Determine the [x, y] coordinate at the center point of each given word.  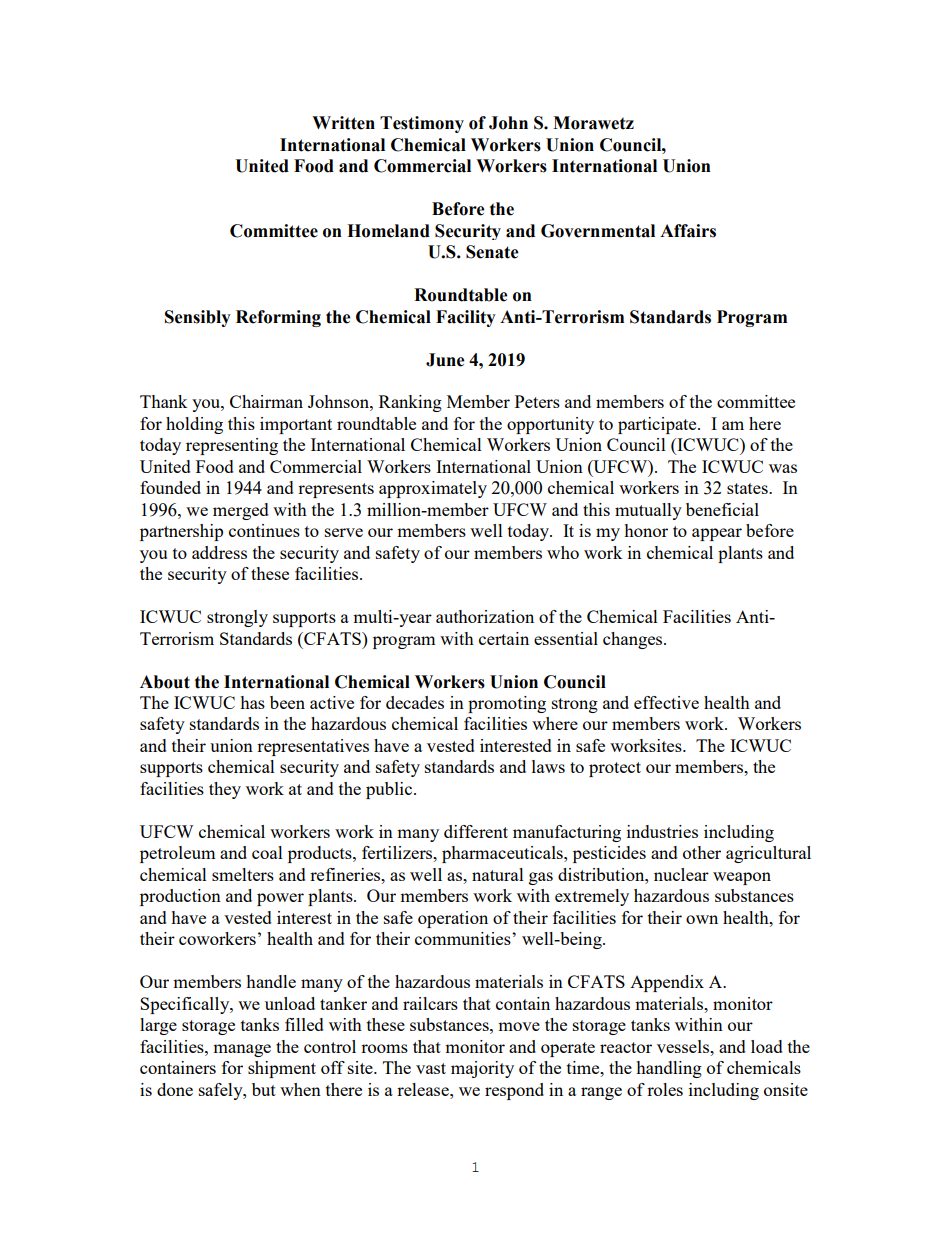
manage [242, 1050]
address [219, 552]
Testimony [422, 124]
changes [634, 640]
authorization [485, 616]
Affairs [688, 231]
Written [343, 123]
